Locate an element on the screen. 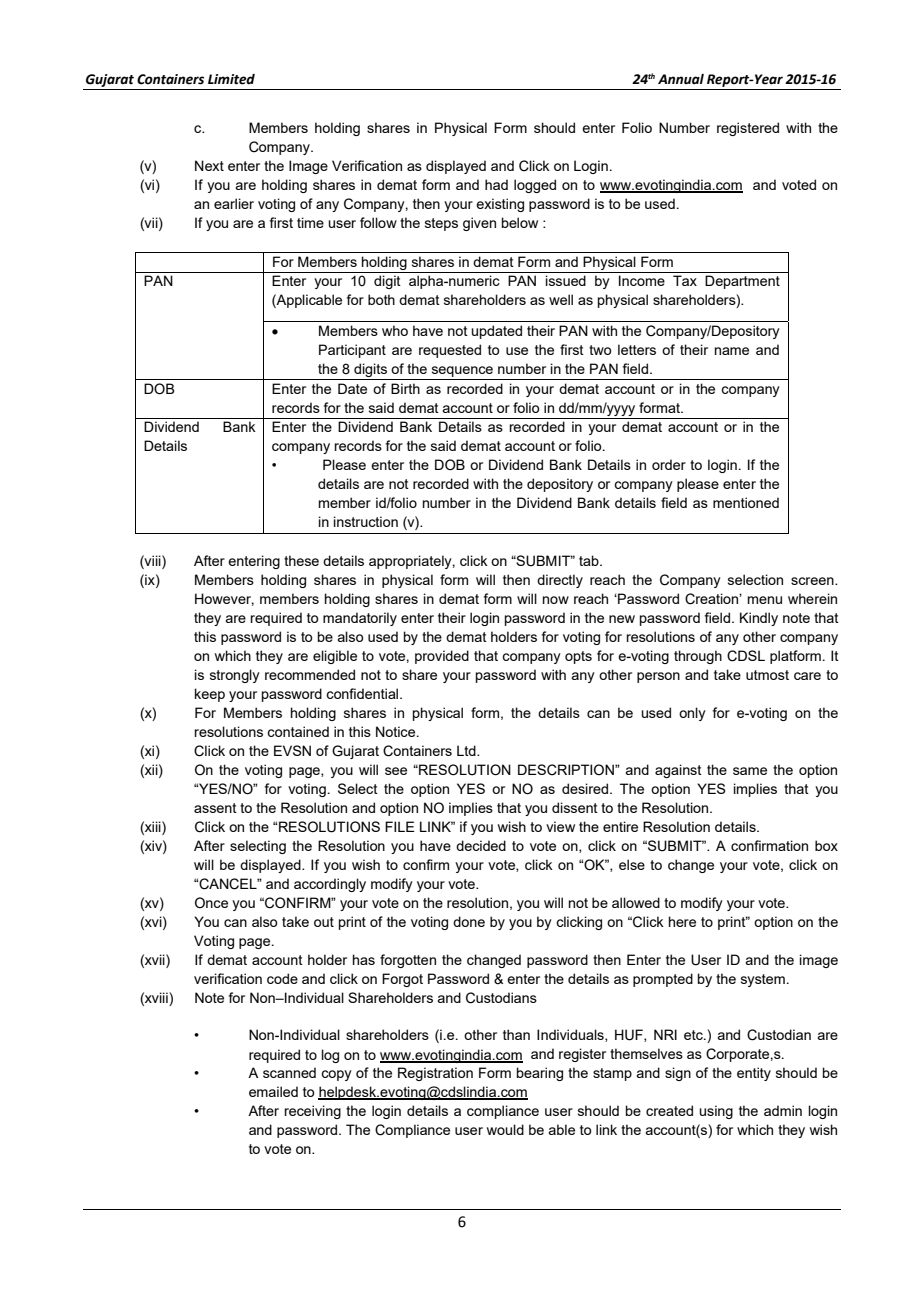 This screenshot has width=924, height=1308. had is located at coordinates (496, 184).
